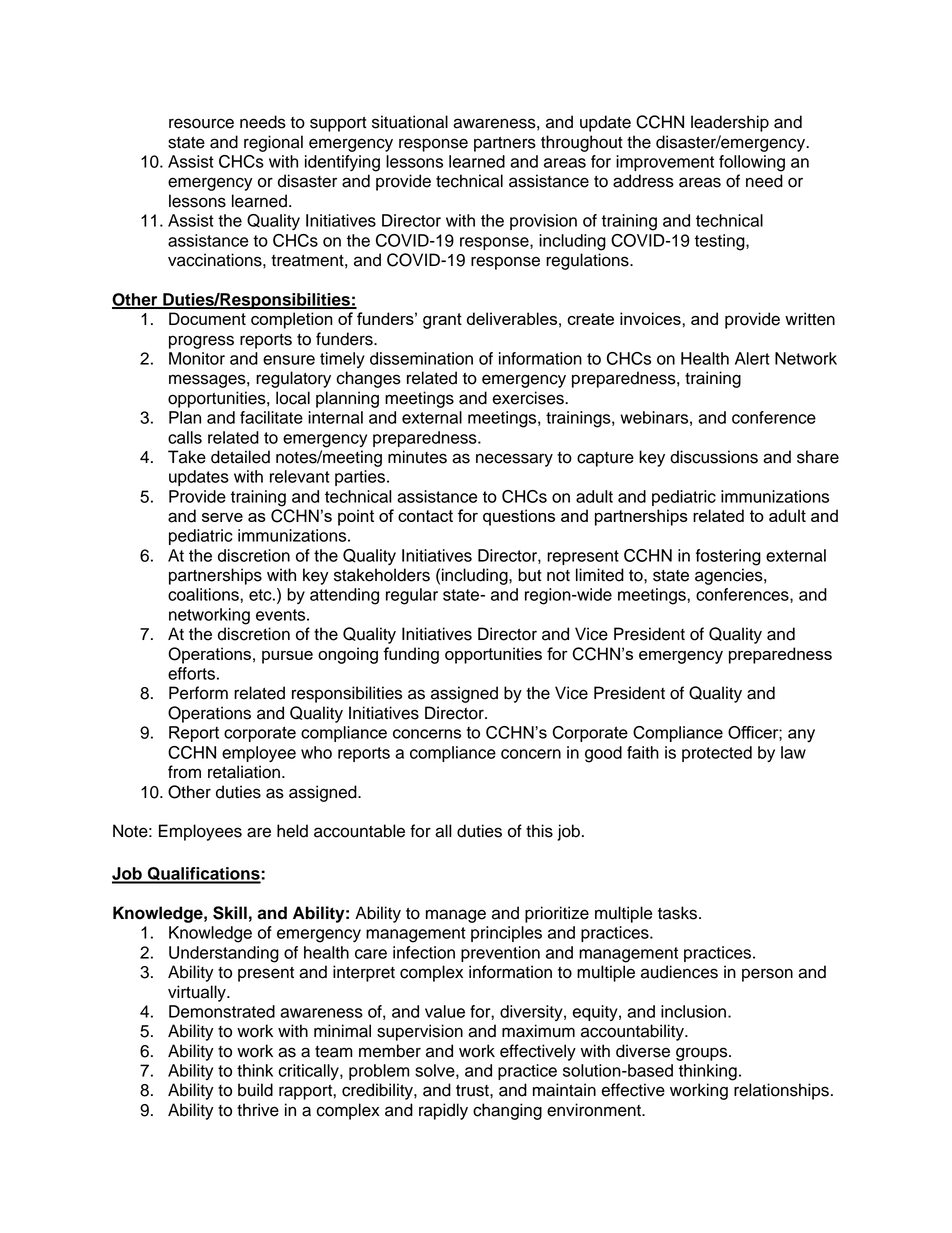 This screenshot has height=1233, width=952. I want to click on serve, so click(222, 517).
